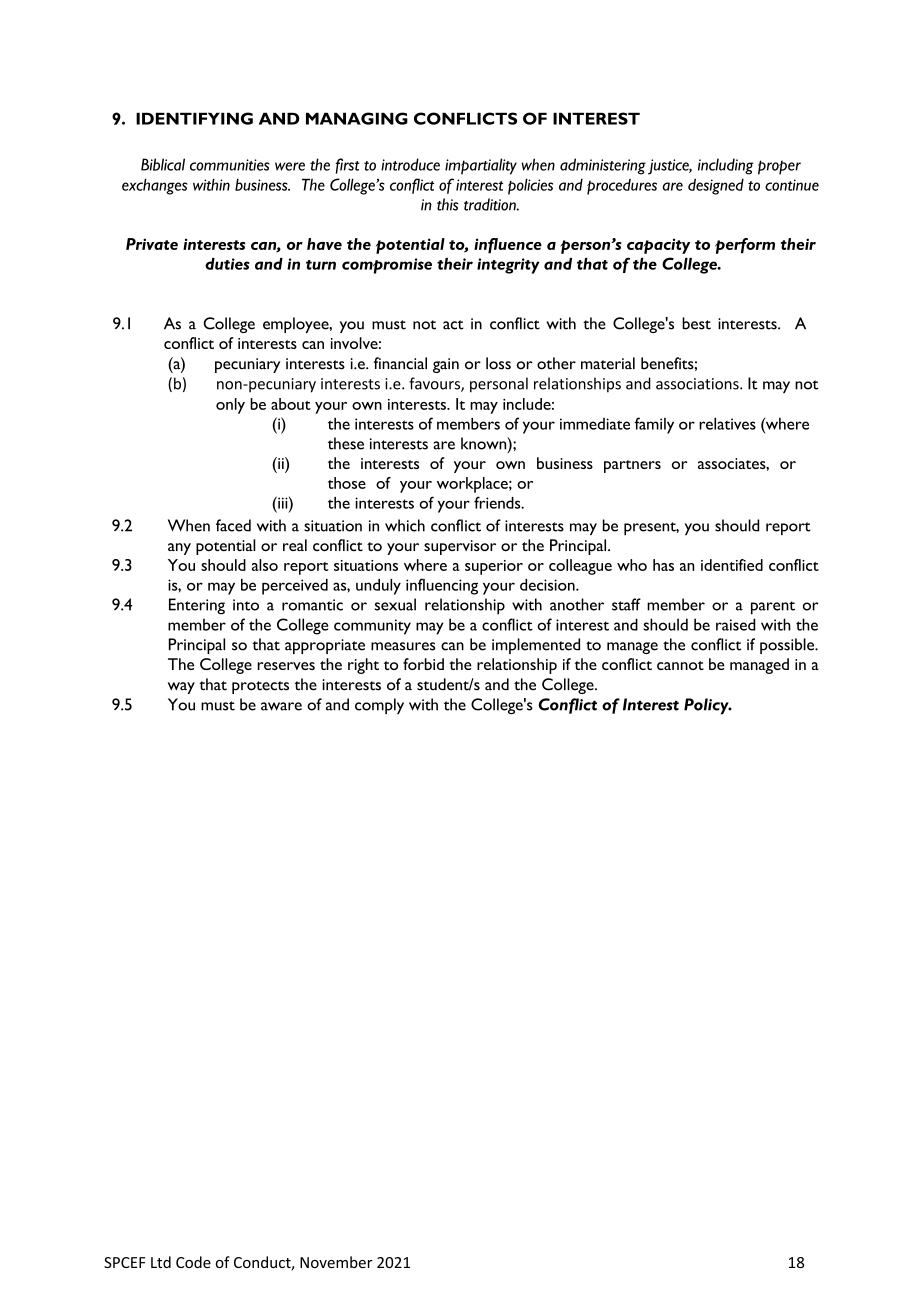  I want to click on communities, so click(230, 165).
